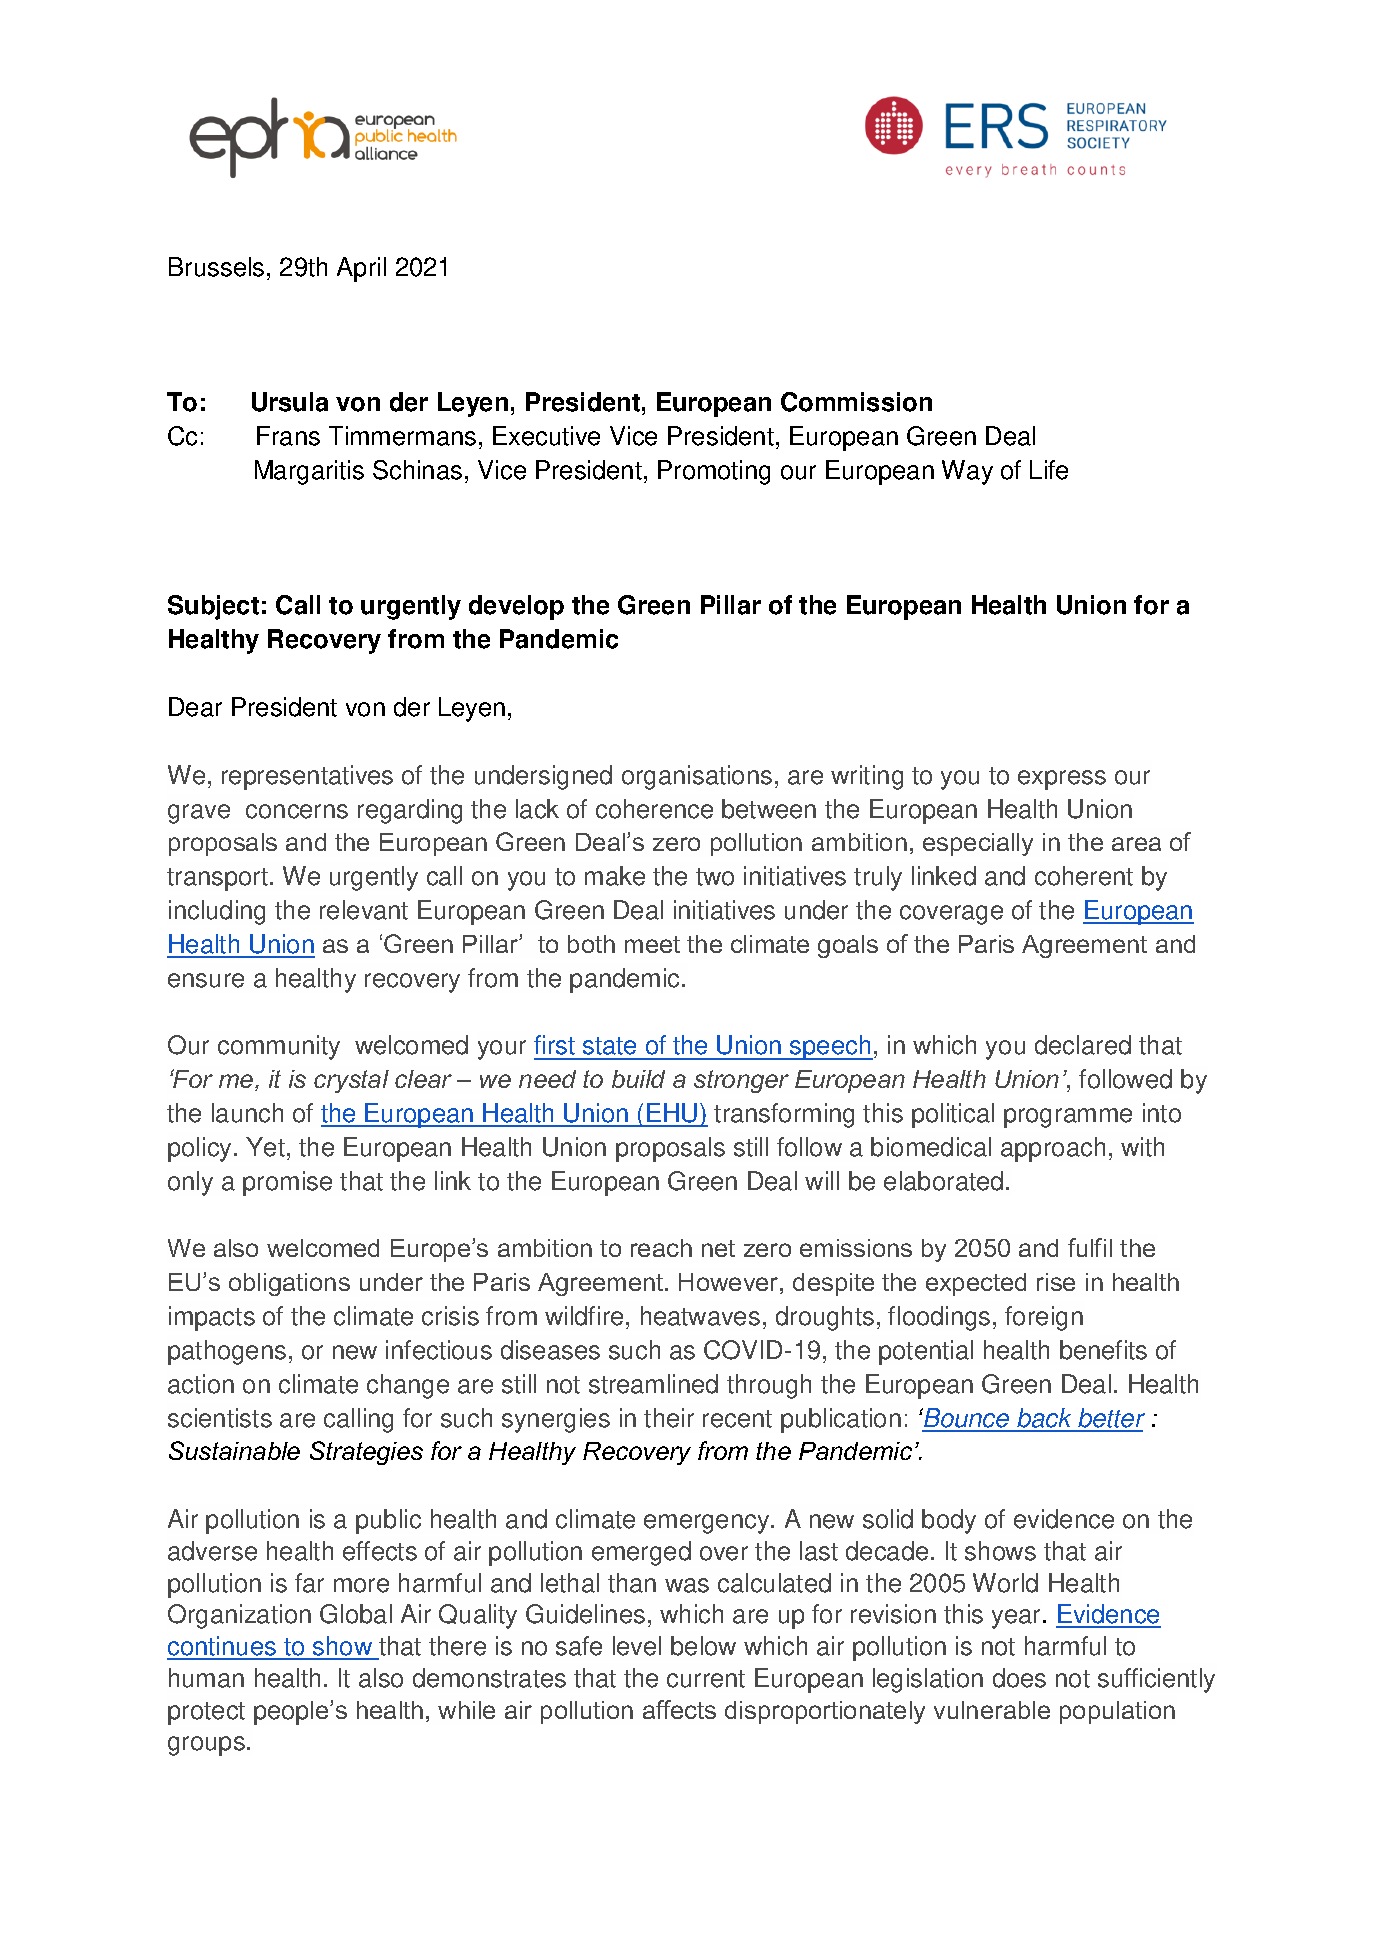 The image size is (1384, 1958). What do you see at coordinates (1049, 470) in the screenshot?
I see `Life` at bounding box center [1049, 470].
